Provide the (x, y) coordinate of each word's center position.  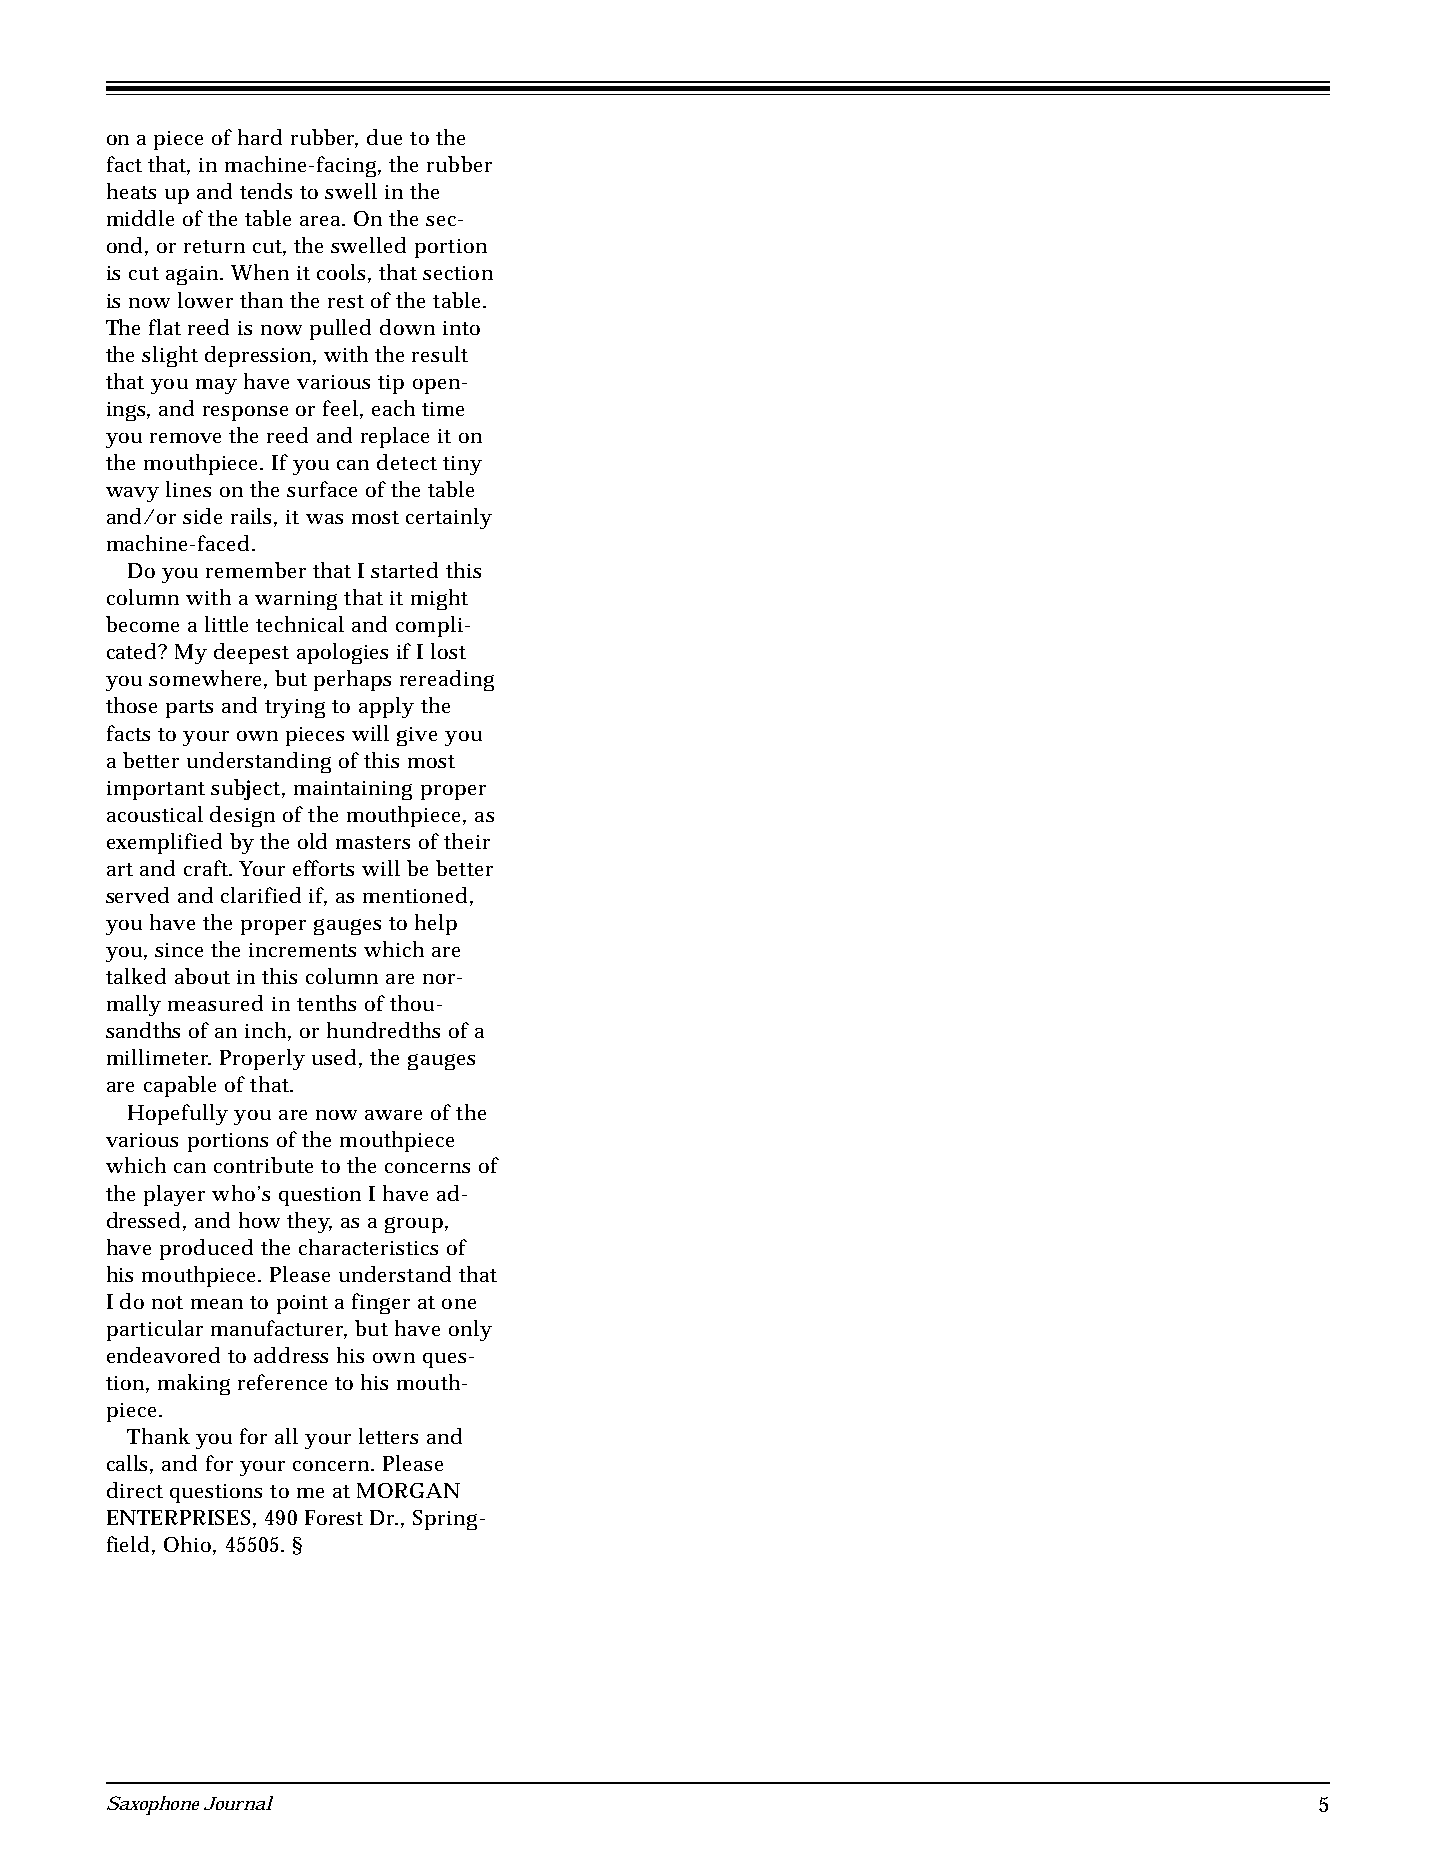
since (179, 950)
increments (302, 950)
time (443, 409)
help (436, 924)
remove (185, 438)
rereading (447, 680)
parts (189, 709)
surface (322, 489)
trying (295, 708)
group (415, 1225)
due (384, 137)
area (322, 221)
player (174, 1195)
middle (140, 218)
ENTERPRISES (180, 1519)
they (309, 1222)
